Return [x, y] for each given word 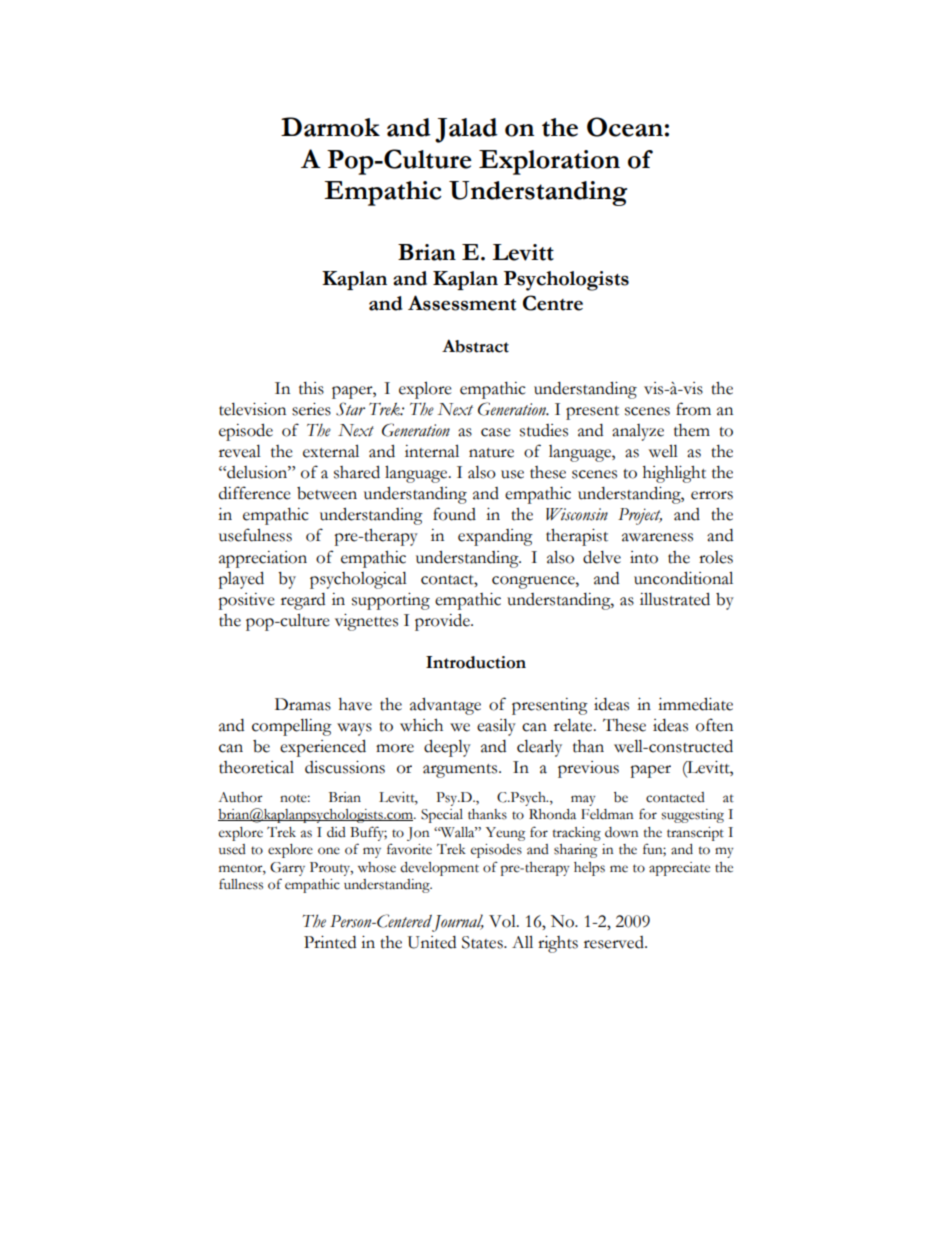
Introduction [476, 662]
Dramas [303, 704]
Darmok [330, 127]
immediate [695, 704]
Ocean [625, 127]
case [496, 432]
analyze [638, 432]
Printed [330, 942]
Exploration [549, 162]
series [311, 409]
